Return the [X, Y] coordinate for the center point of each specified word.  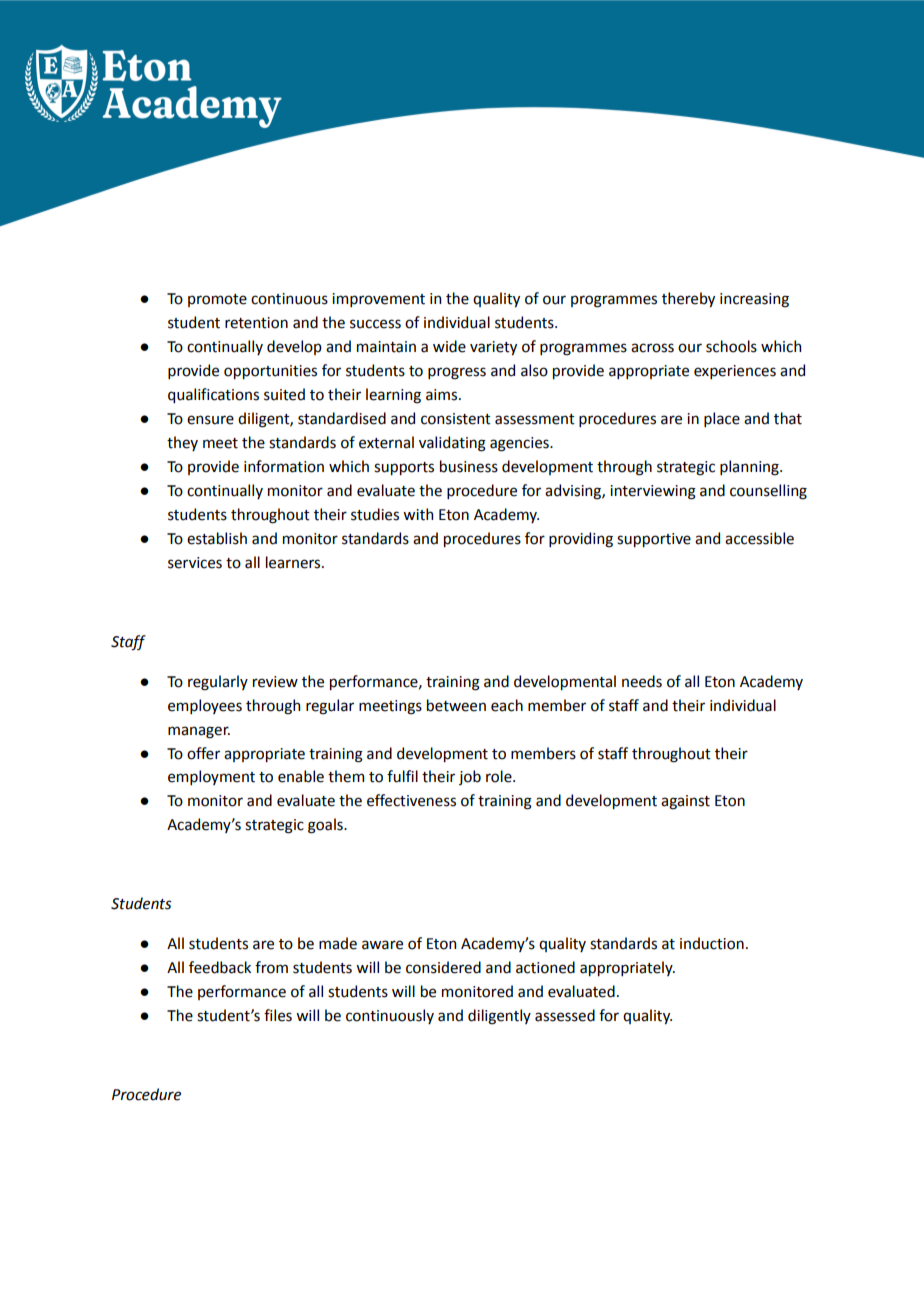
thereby [688, 299]
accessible [759, 538]
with [418, 514]
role [500, 776]
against [685, 802]
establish [217, 538]
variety [493, 348]
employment [211, 777]
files [278, 1015]
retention [256, 323]
